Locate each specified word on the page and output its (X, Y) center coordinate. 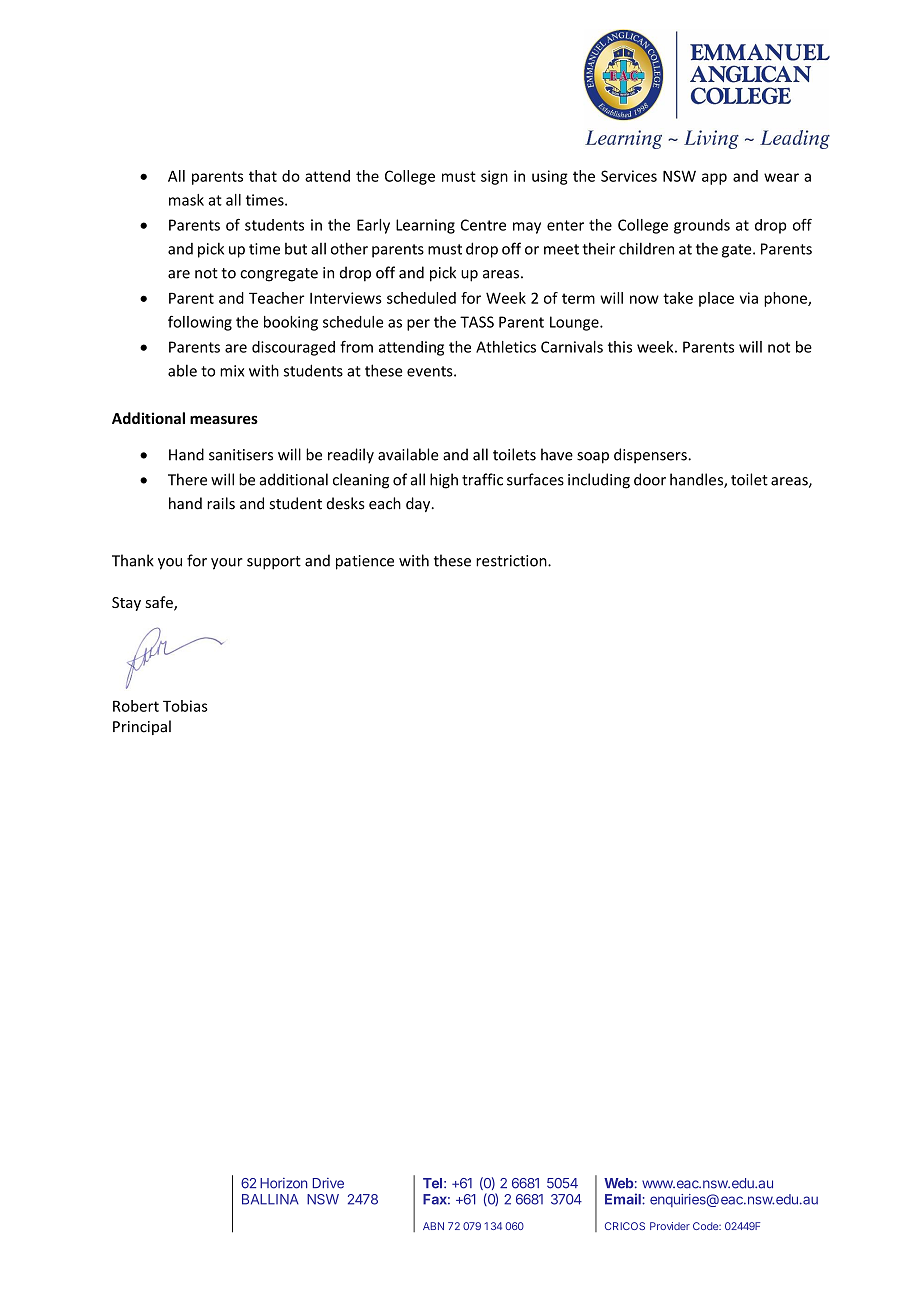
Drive (328, 1183)
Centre (483, 225)
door (650, 479)
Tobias (185, 706)
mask (186, 200)
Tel (432, 1183)
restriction (512, 561)
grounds (702, 226)
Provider (670, 1226)
